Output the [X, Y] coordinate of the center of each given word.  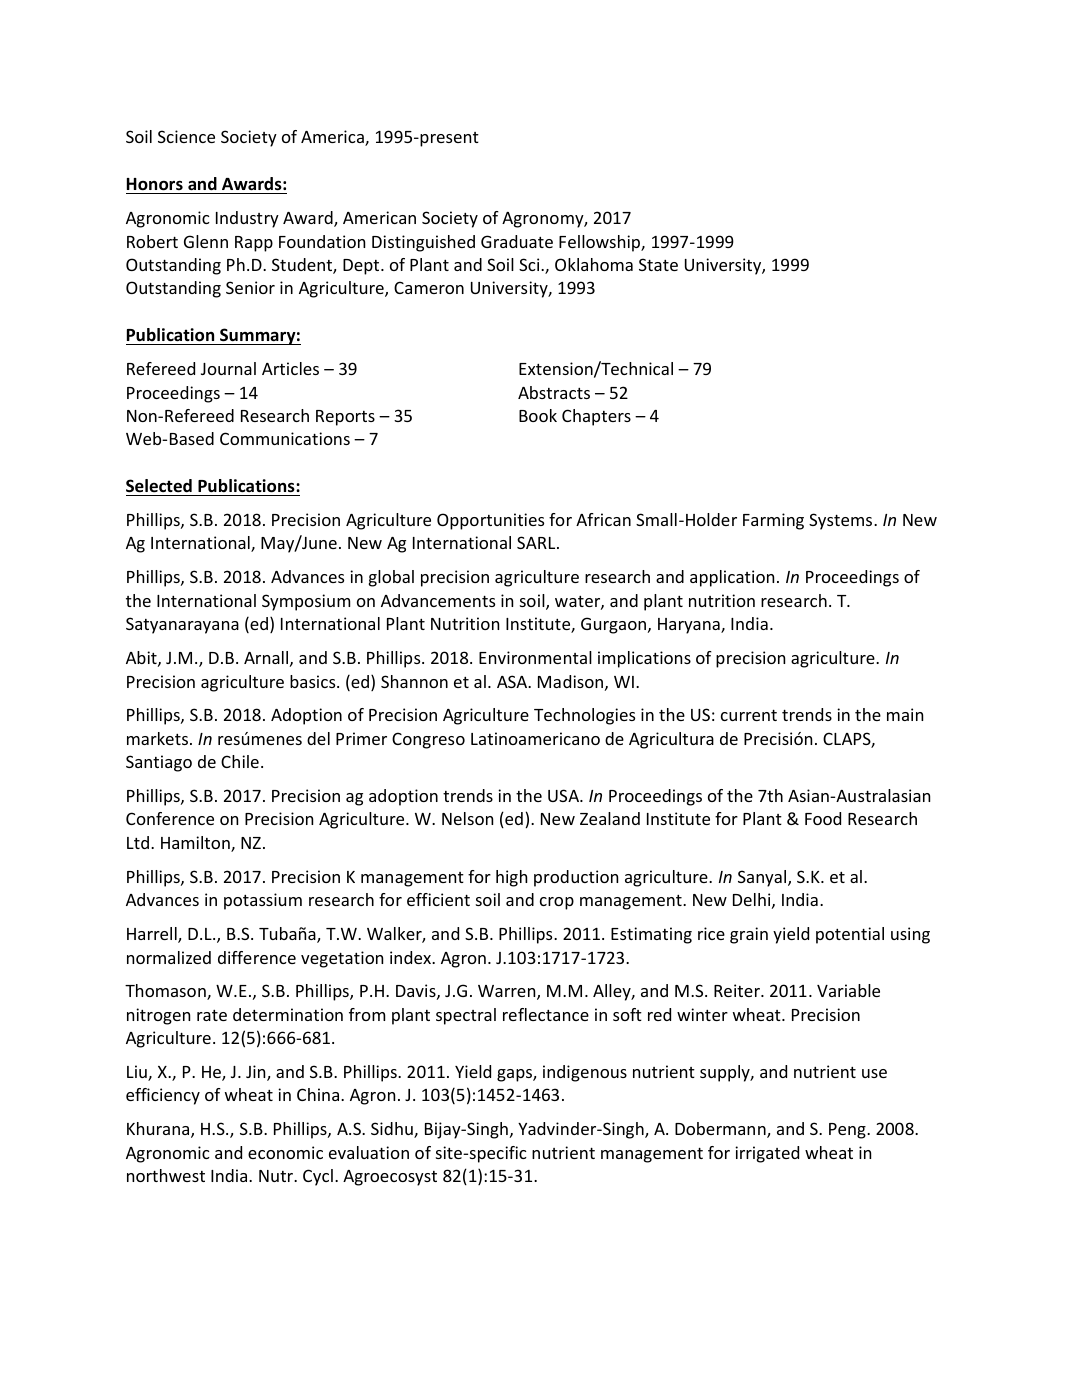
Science [186, 136]
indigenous [585, 1073]
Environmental [535, 657]
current [749, 715]
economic [285, 1152]
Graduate [517, 241]
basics [314, 681]
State [658, 264]
